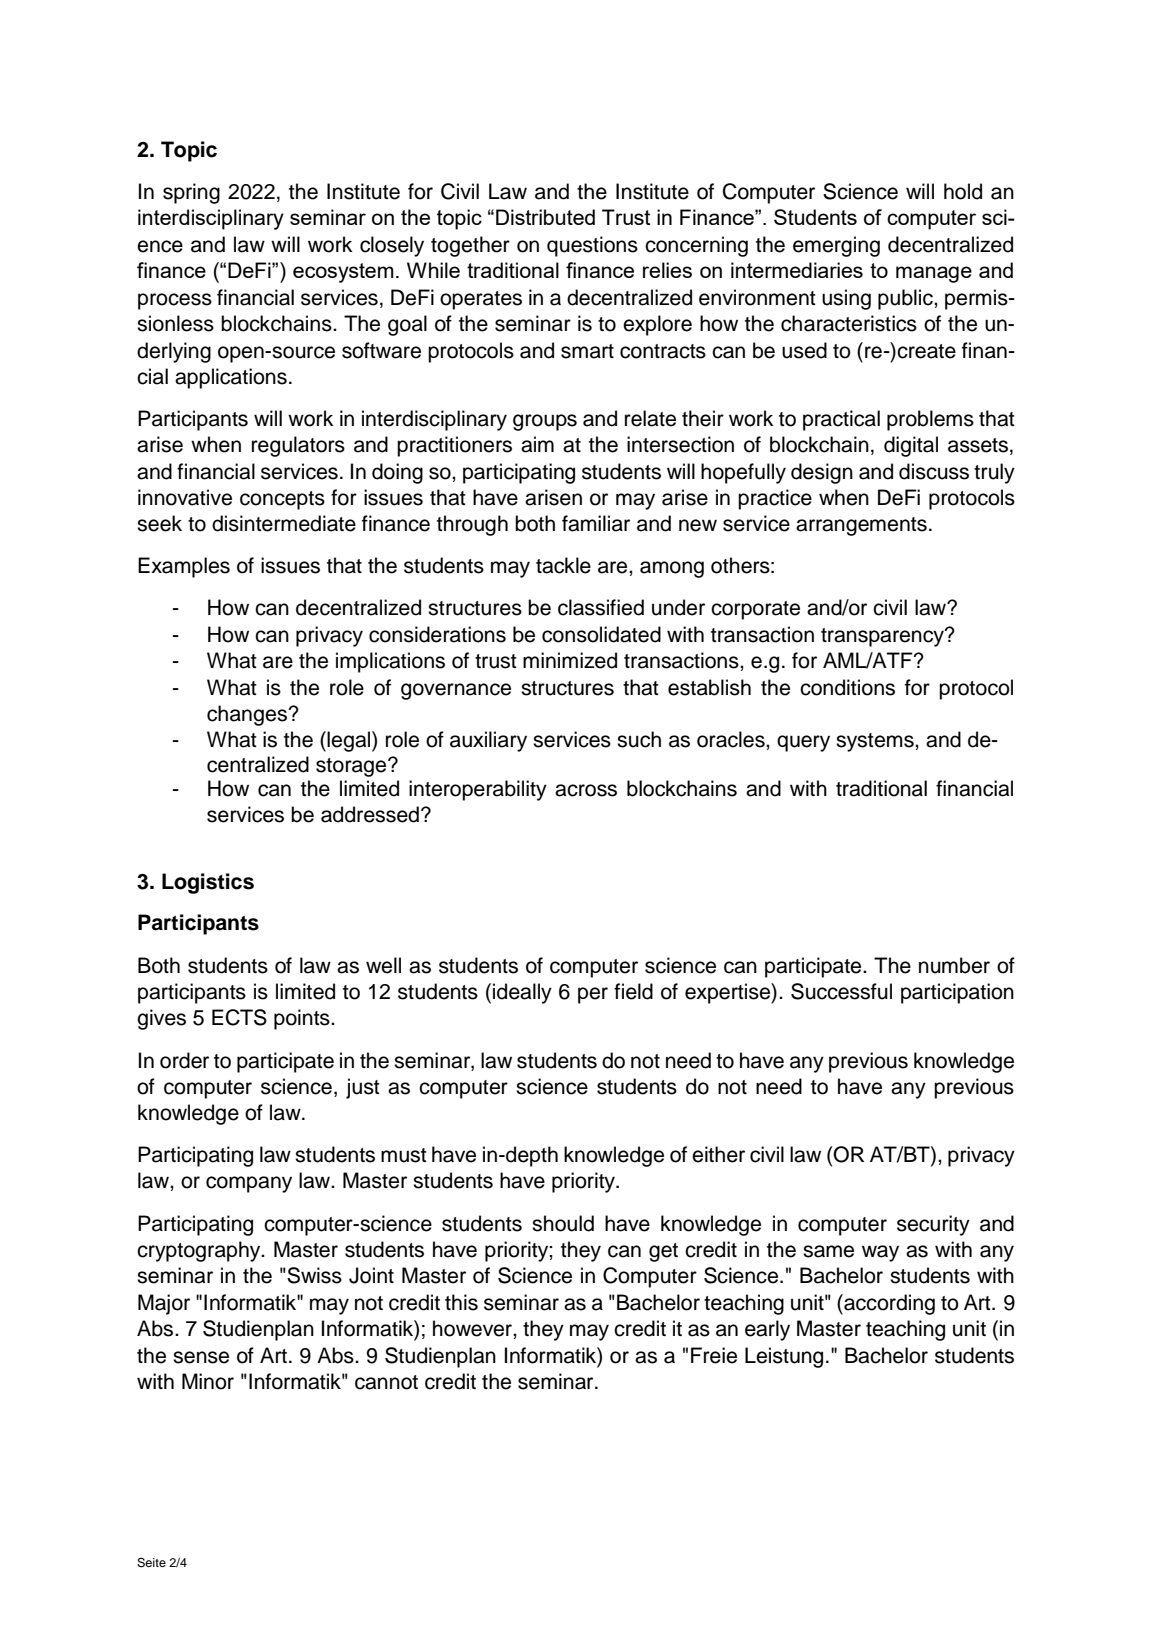 This screenshot has height=1629, width=1152. I want to click on ideally, so click(522, 993).
